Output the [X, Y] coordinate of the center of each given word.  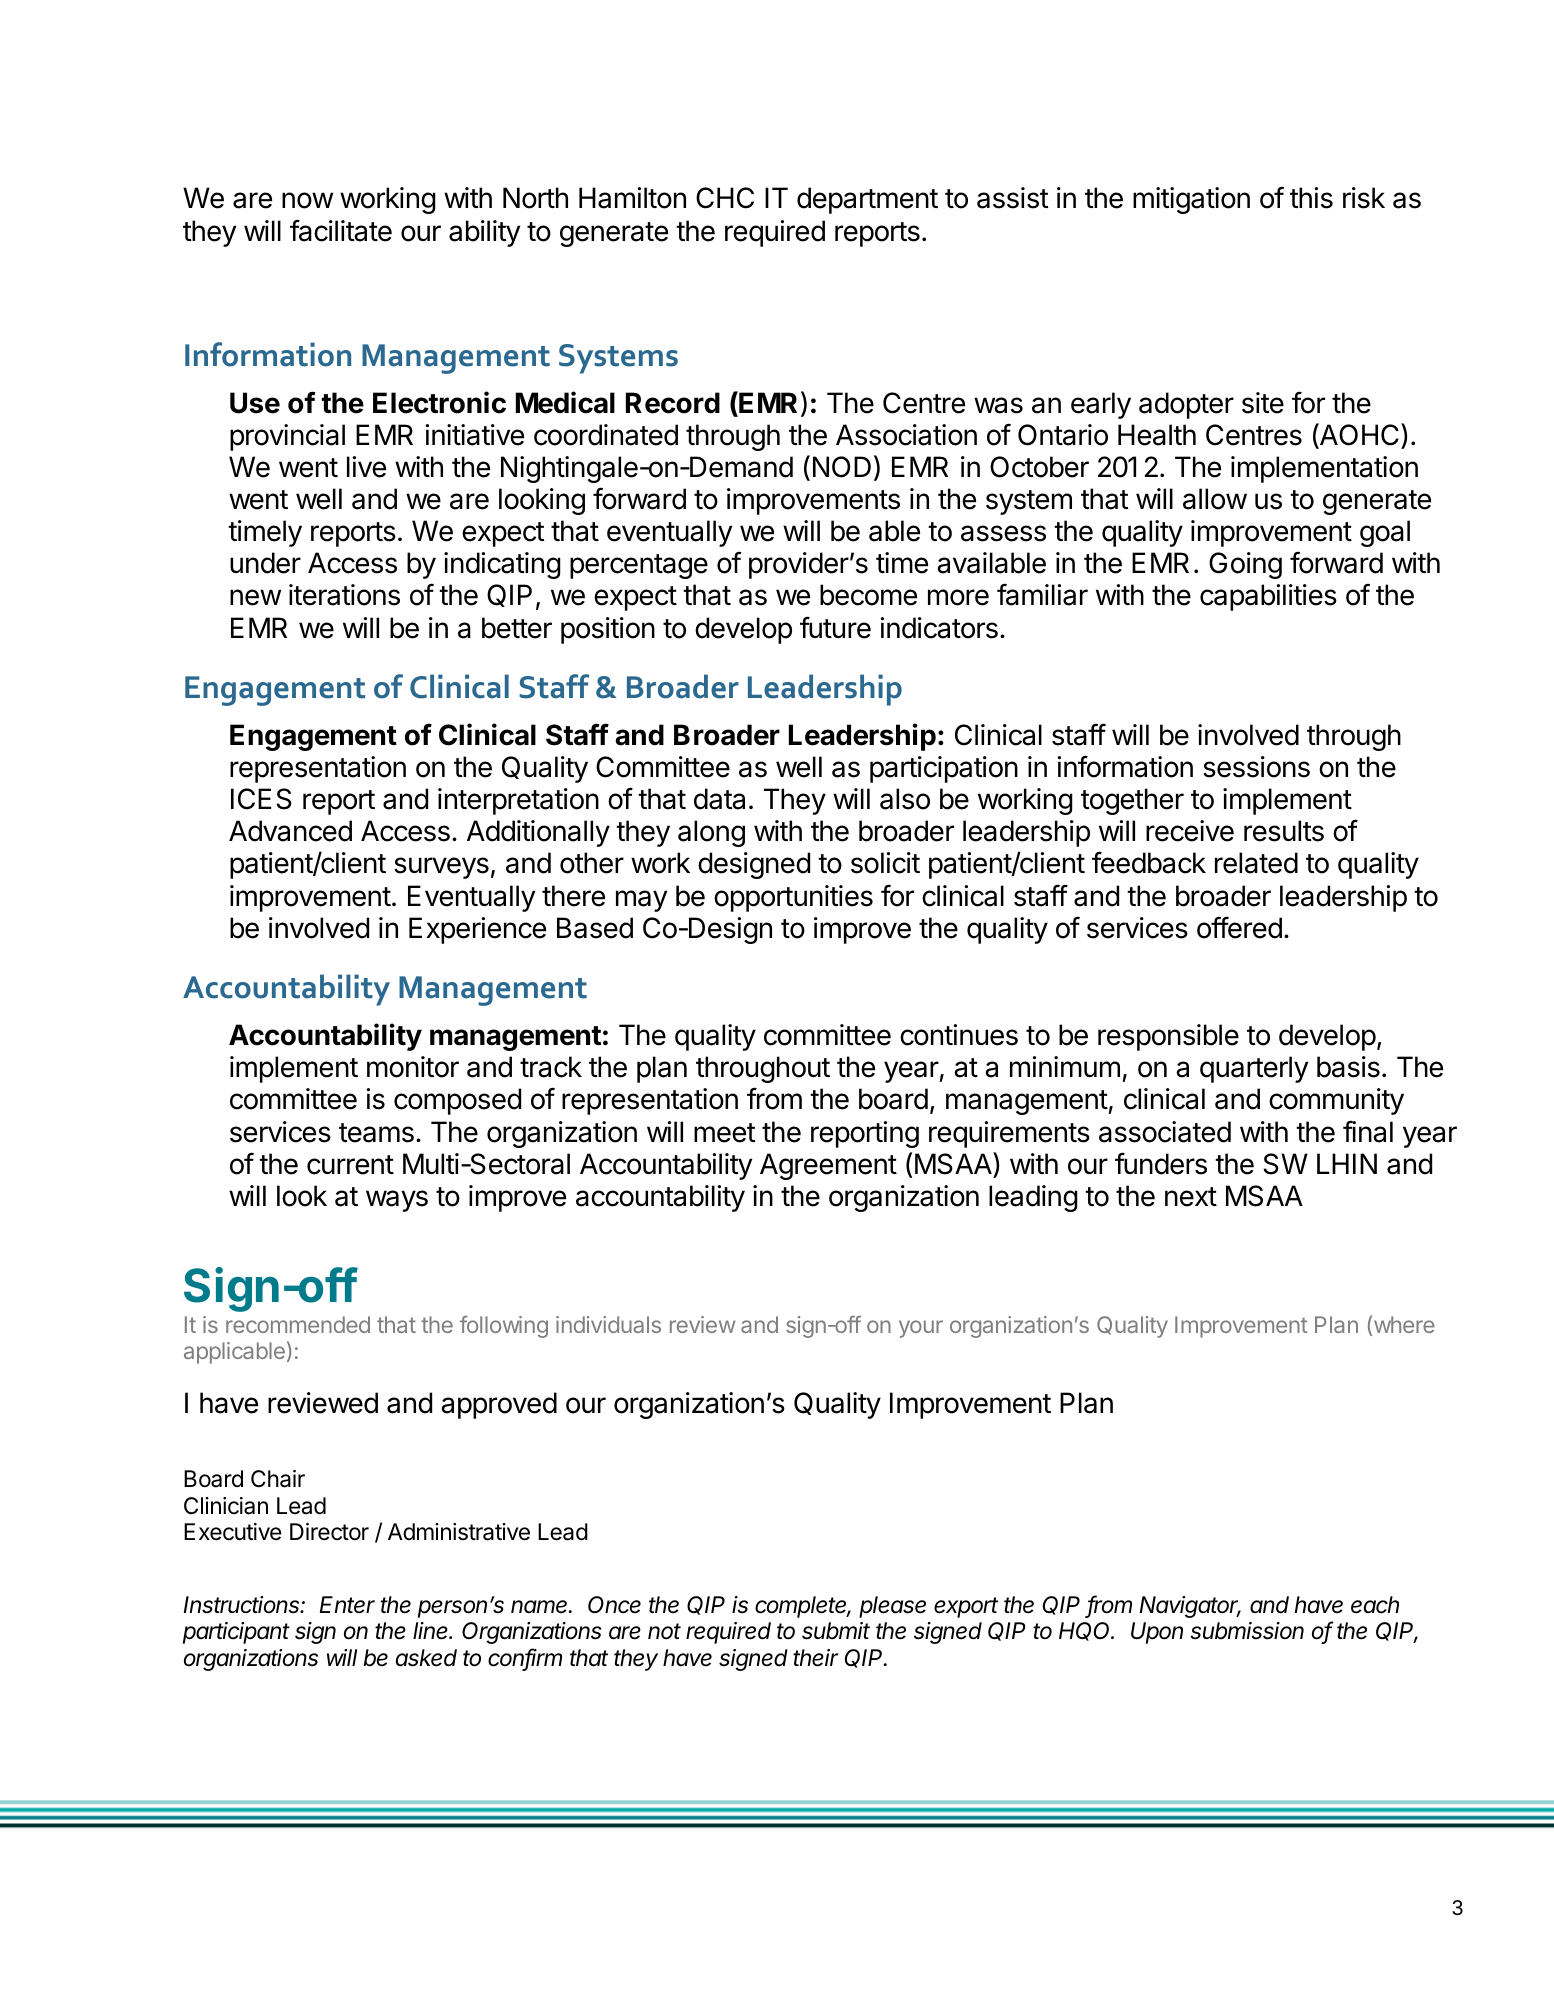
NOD [842, 467]
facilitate [341, 230]
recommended [298, 1324]
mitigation [1191, 200]
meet [724, 1133]
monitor [413, 1067]
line [432, 1631]
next [1191, 1197]
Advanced [290, 831]
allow [1215, 499]
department [867, 200]
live [366, 467]
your [921, 1329]
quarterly [1254, 1069]
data [719, 799]
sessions [1256, 767]
